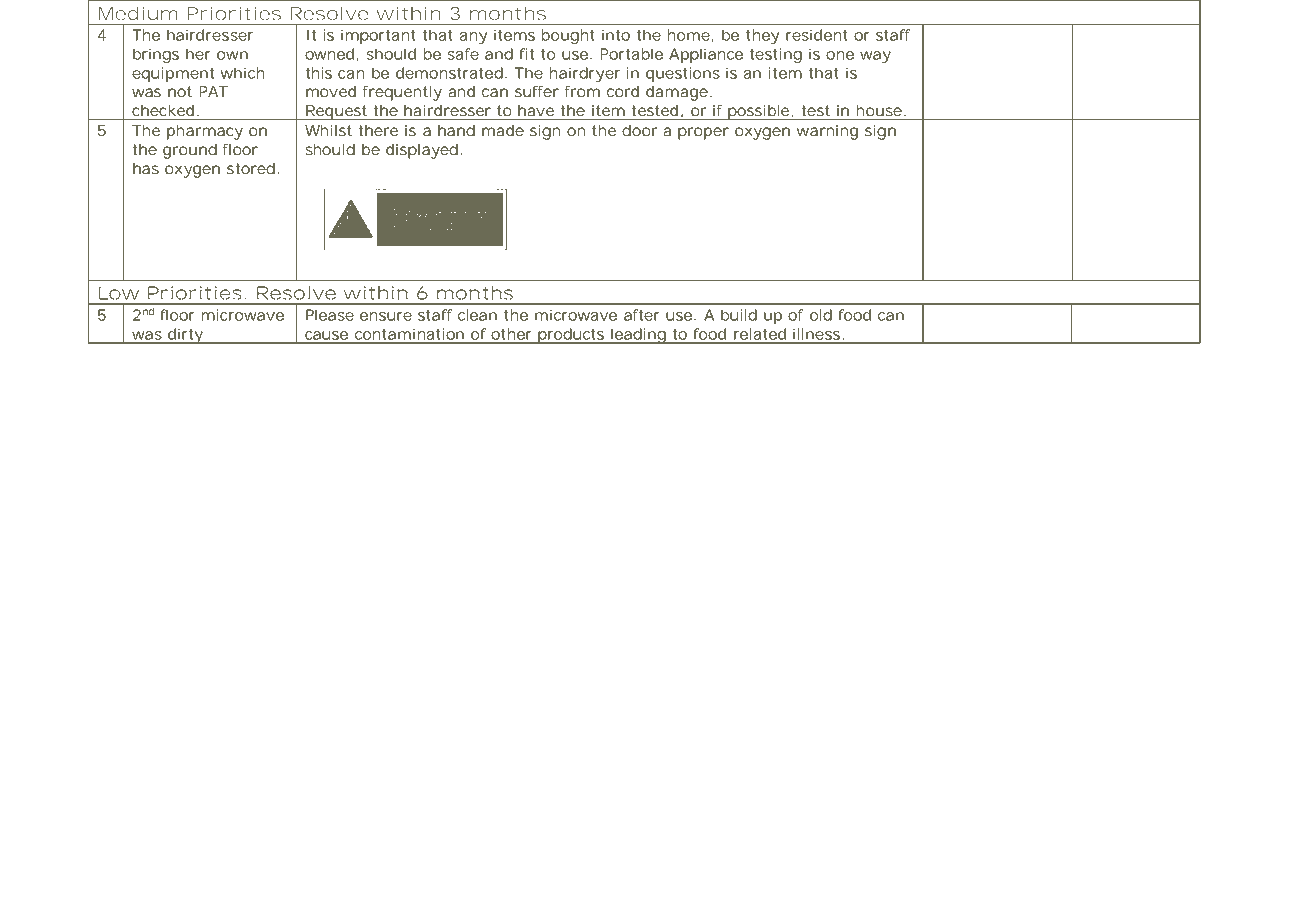 This screenshot has height=924, width=1308. What do you see at coordinates (821, 315) in the screenshot?
I see `old` at bounding box center [821, 315].
